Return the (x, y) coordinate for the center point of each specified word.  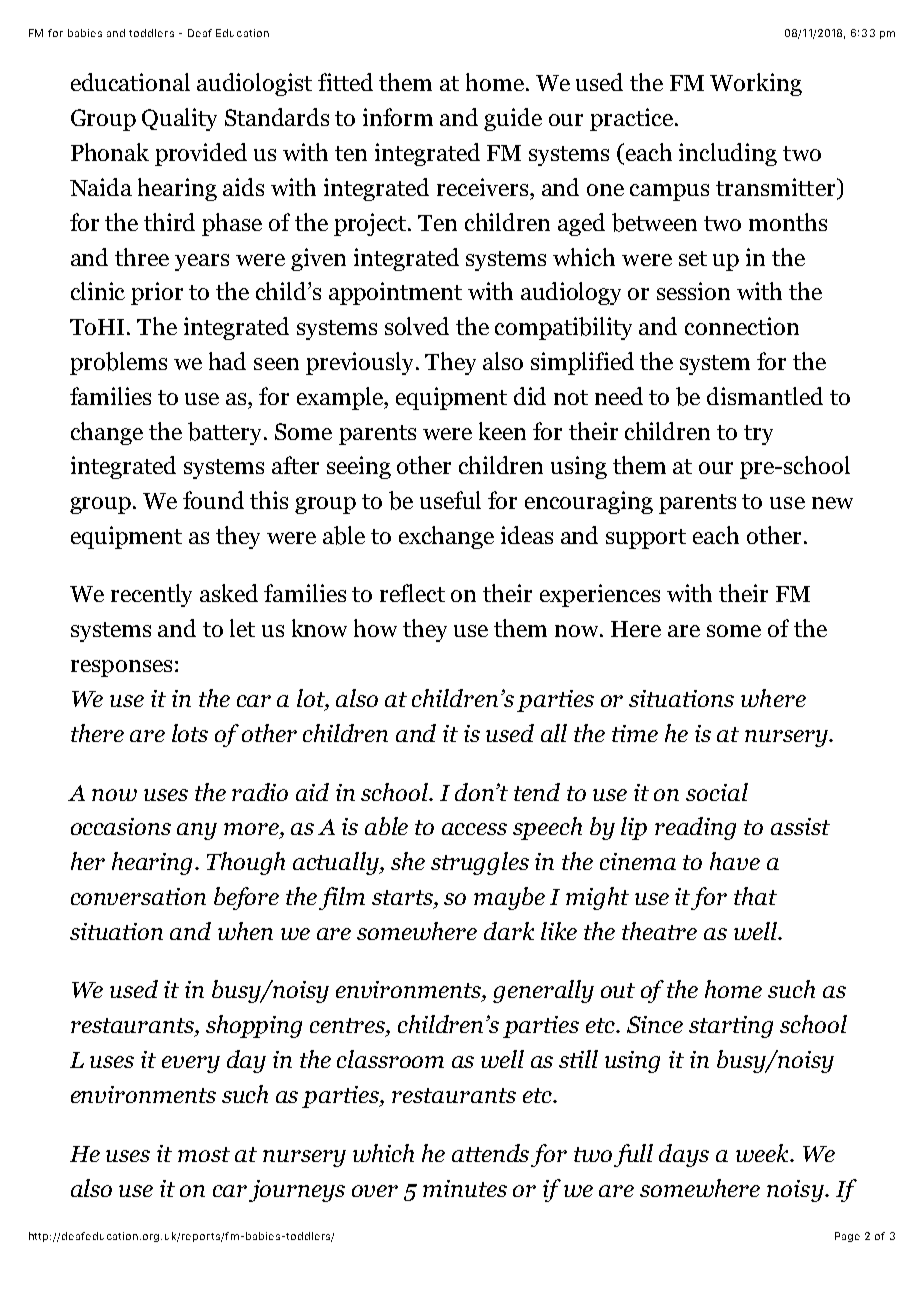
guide (513, 119)
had (227, 361)
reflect (412, 593)
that (755, 896)
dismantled (765, 396)
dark (509, 931)
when (245, 931)
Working (756, 84)
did (530, 396)
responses (121, 668)
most (204, 1154)
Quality (179, 119)
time (635, 733)
